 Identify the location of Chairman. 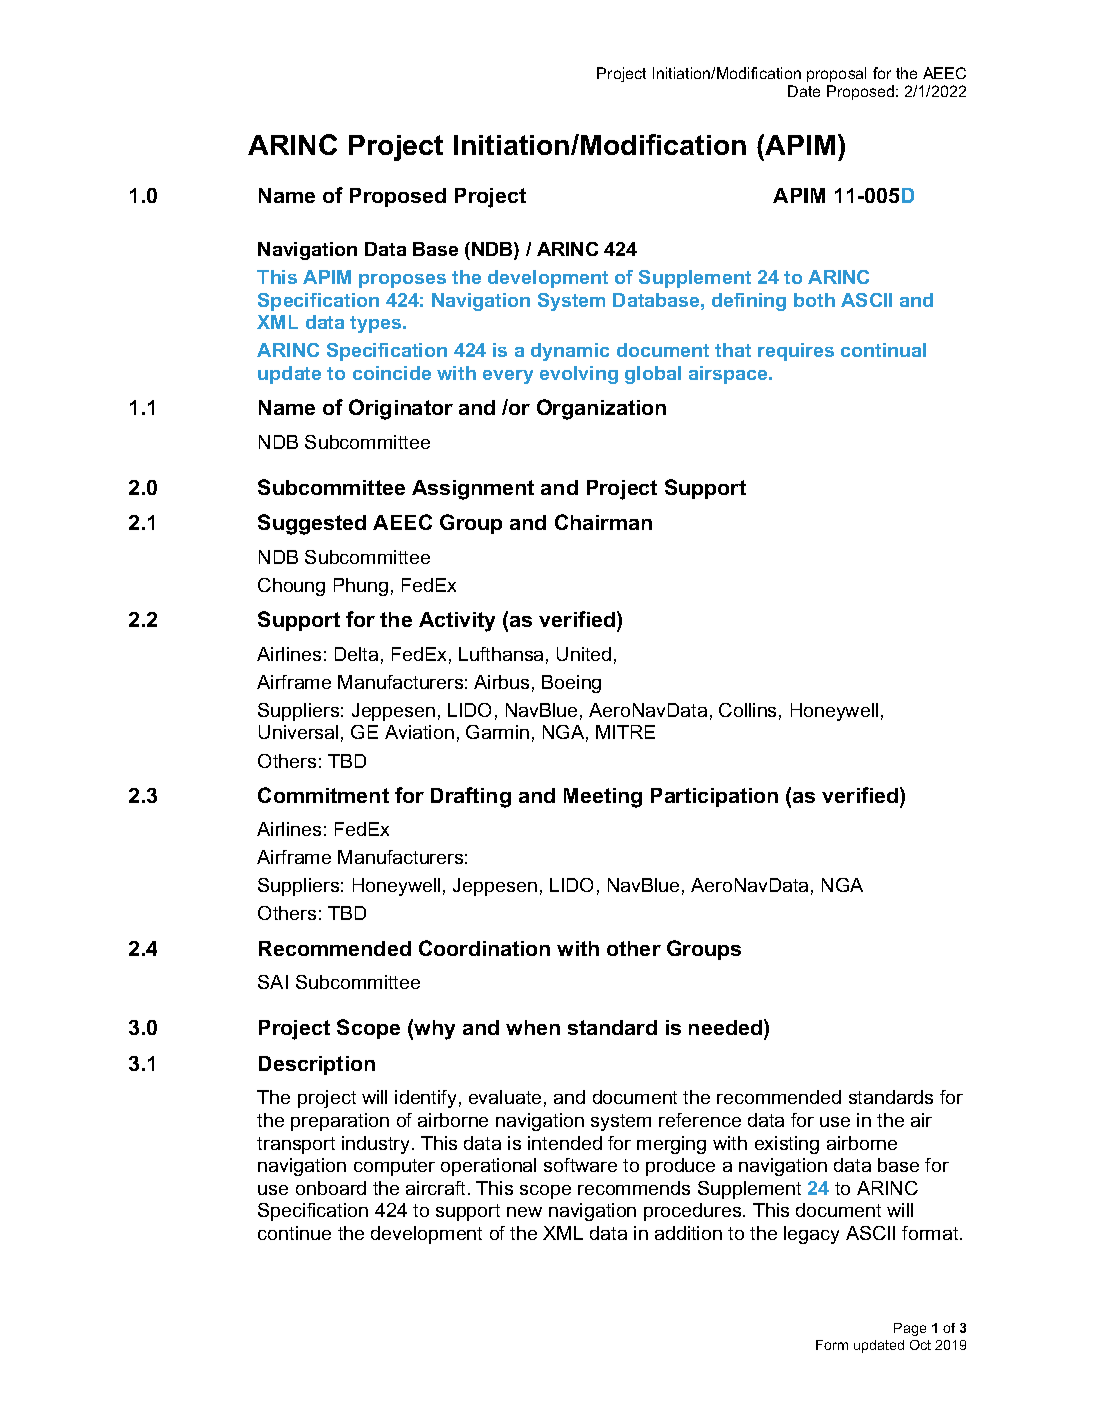
(603, 522).
